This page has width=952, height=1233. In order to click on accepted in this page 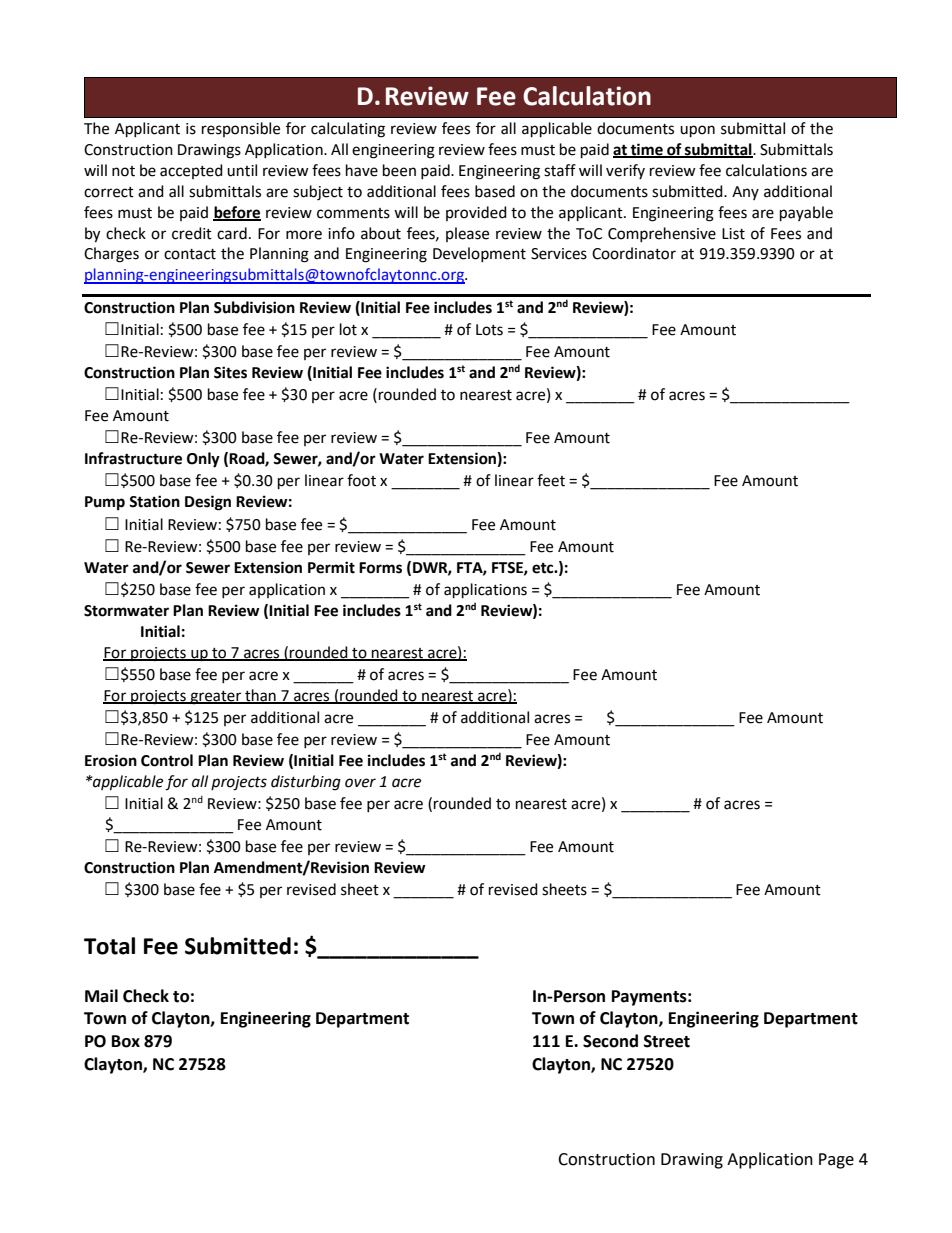, I will do `click(191, 171)`.
